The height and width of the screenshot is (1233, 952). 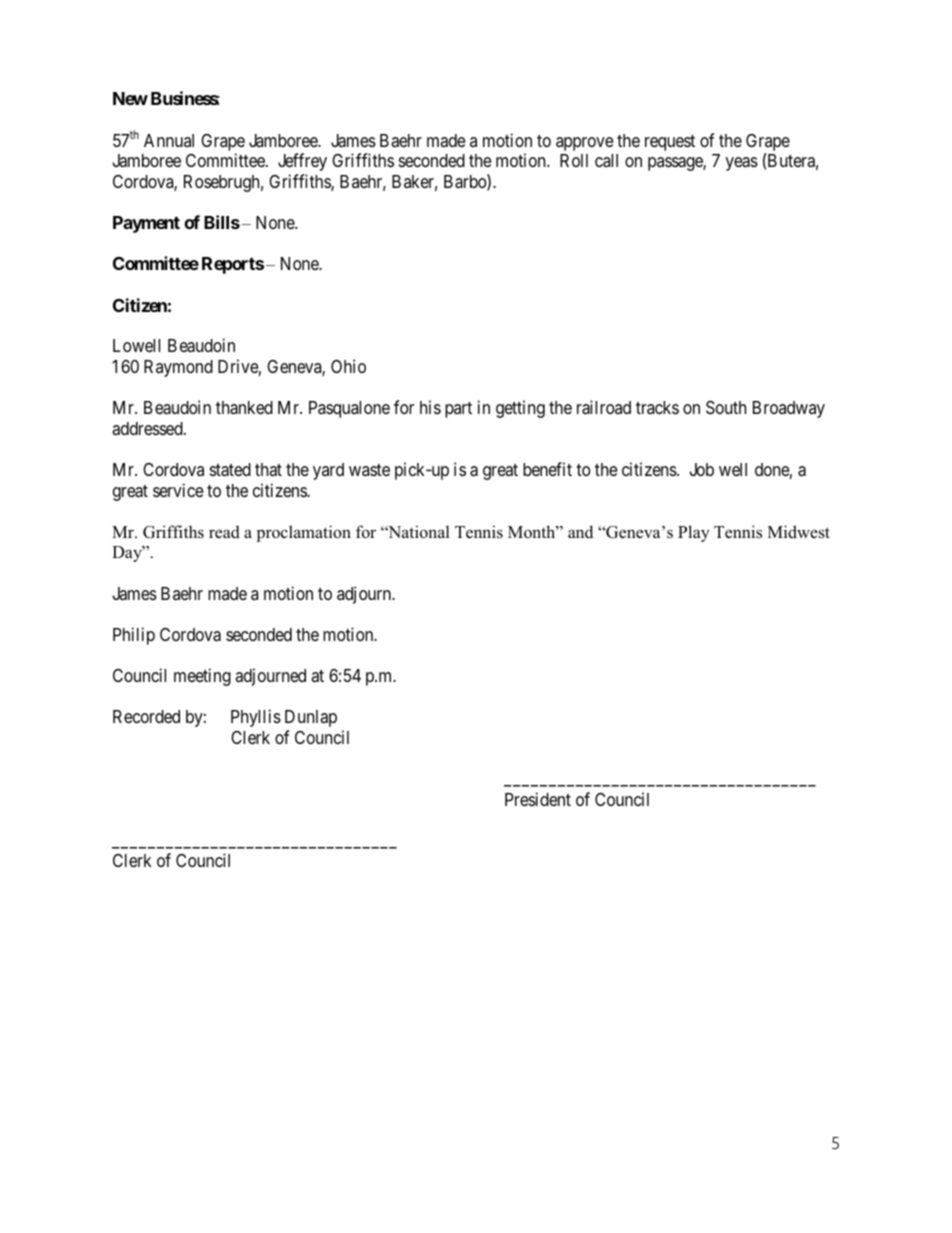 What do you see at coordinates (146, 224) in the screenshot?
I see `Payment` at bounding box center [146, 224].
